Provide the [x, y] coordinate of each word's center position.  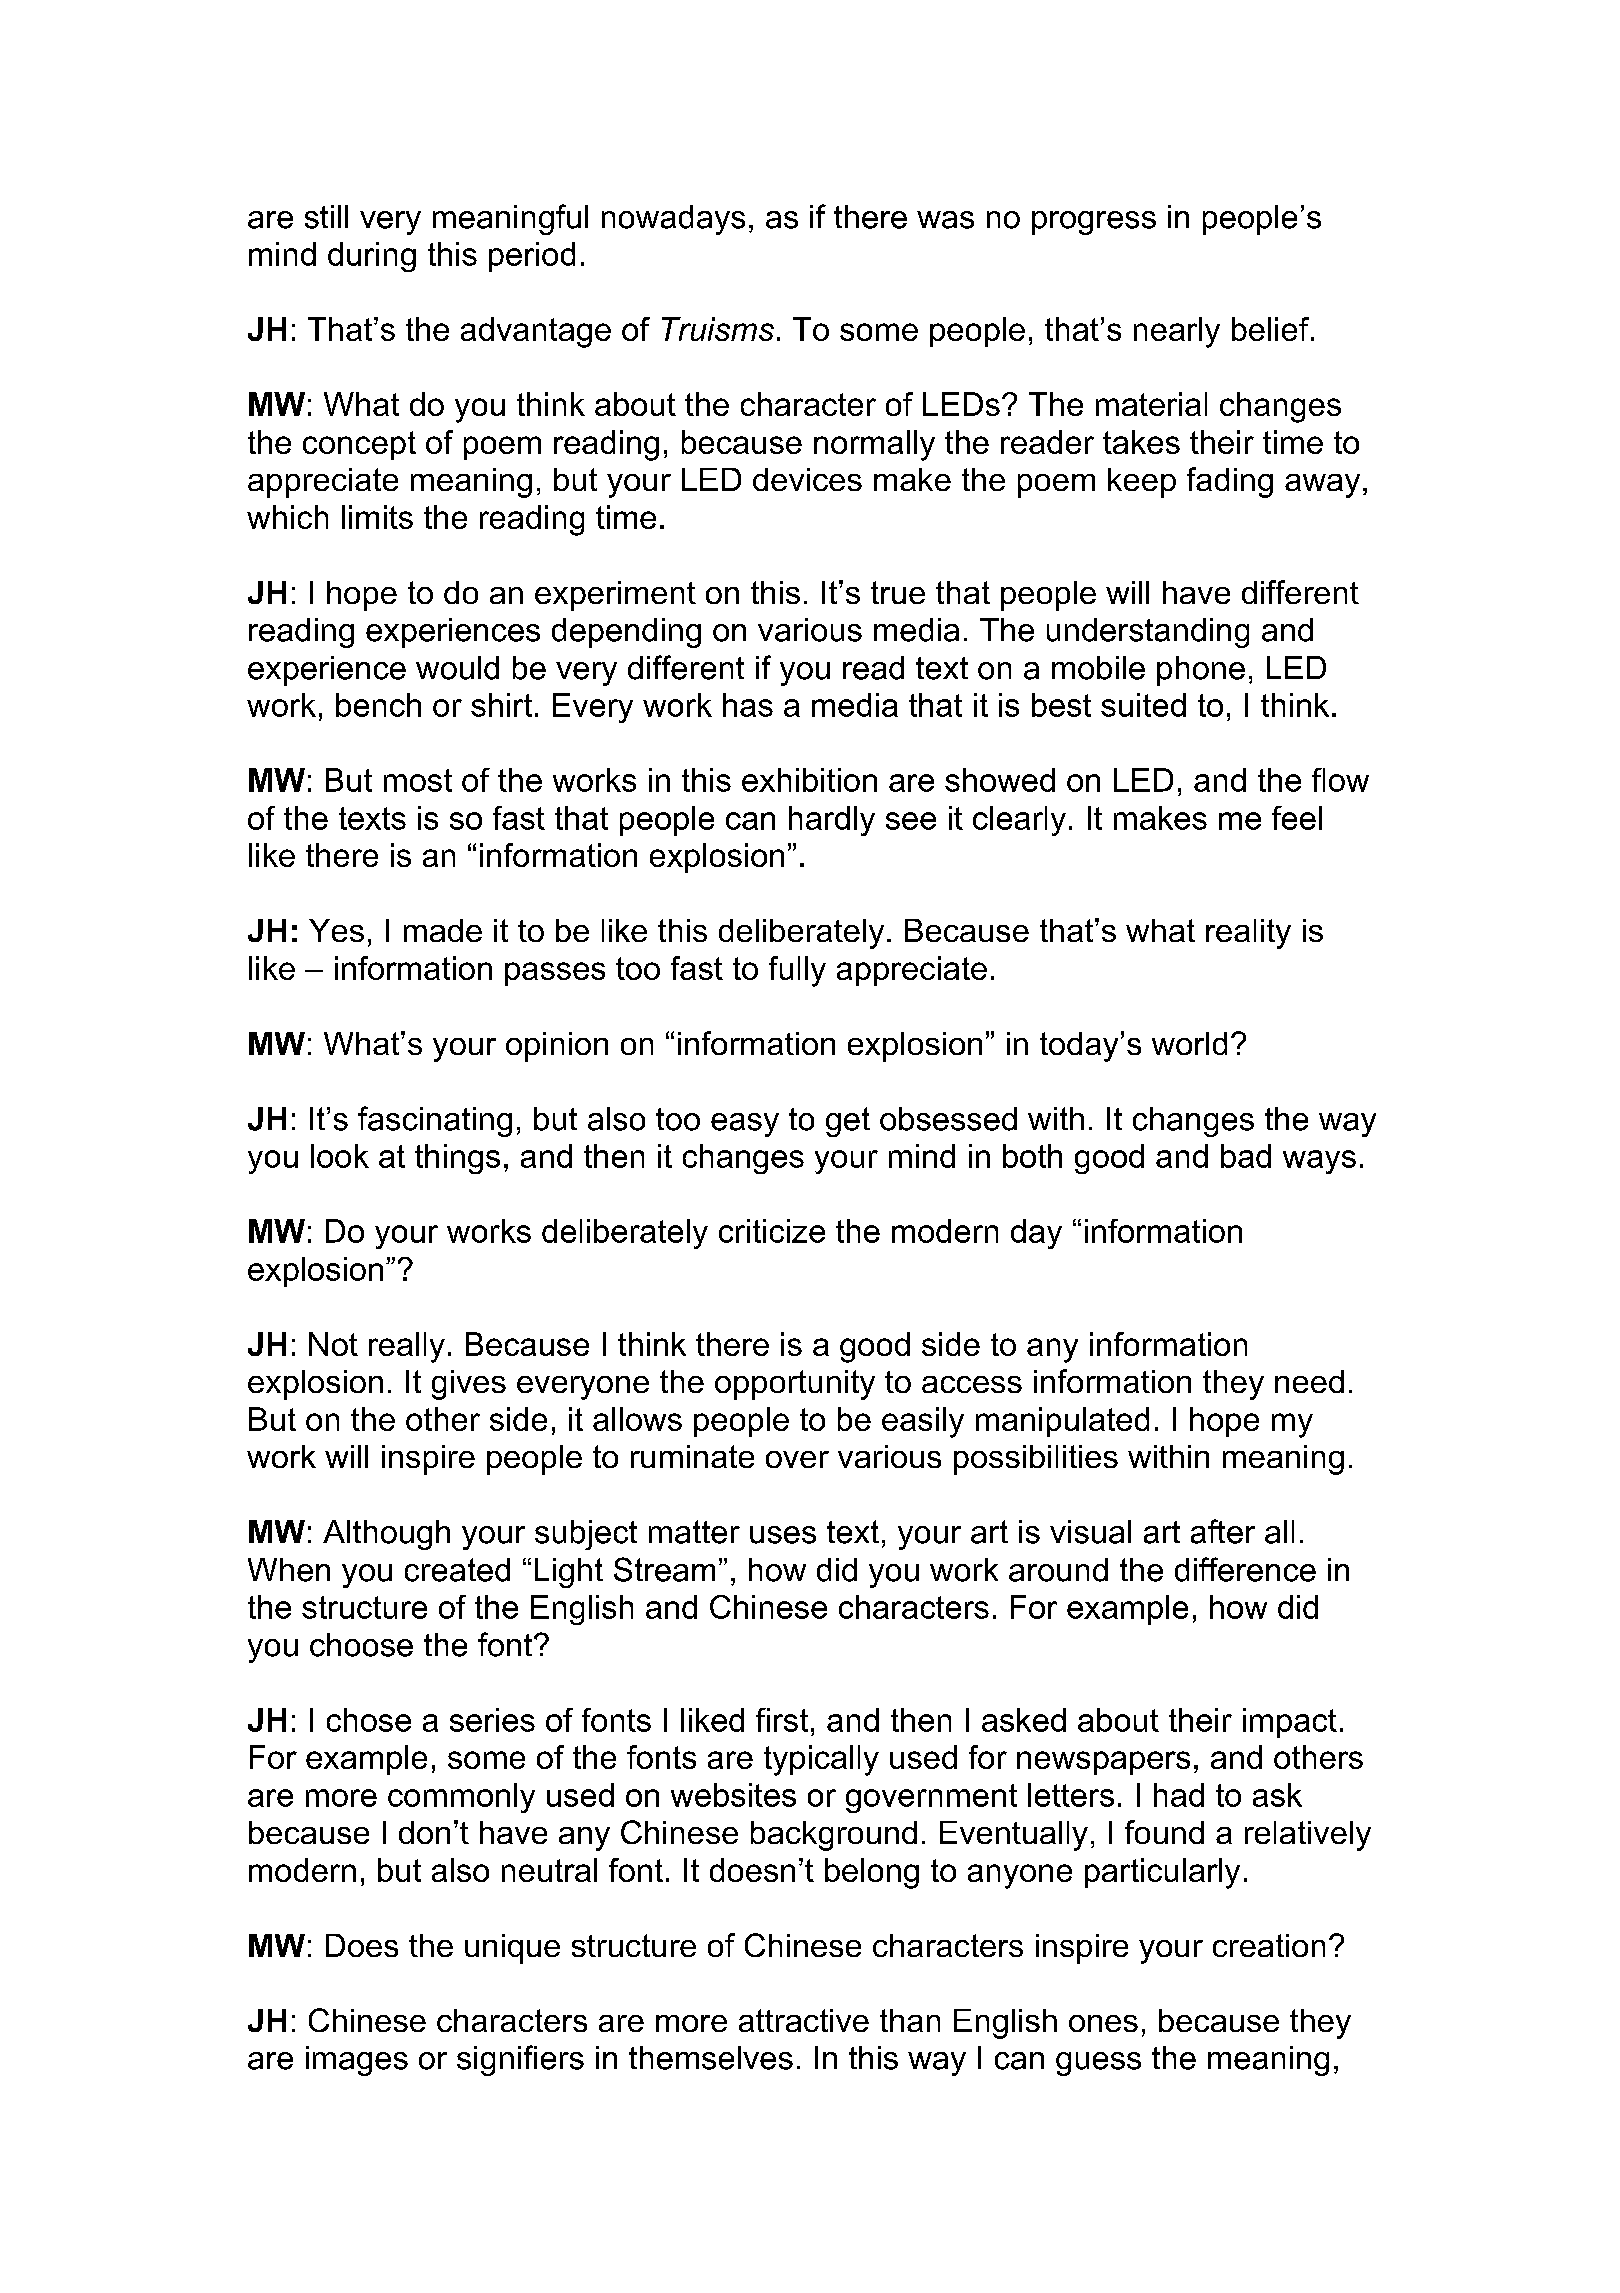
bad [1246, 1156]
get [848, 1122]
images [357, 2061]
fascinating [435, 1121]
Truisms [718, 329]
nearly [1177, 332]
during [372, 257]
